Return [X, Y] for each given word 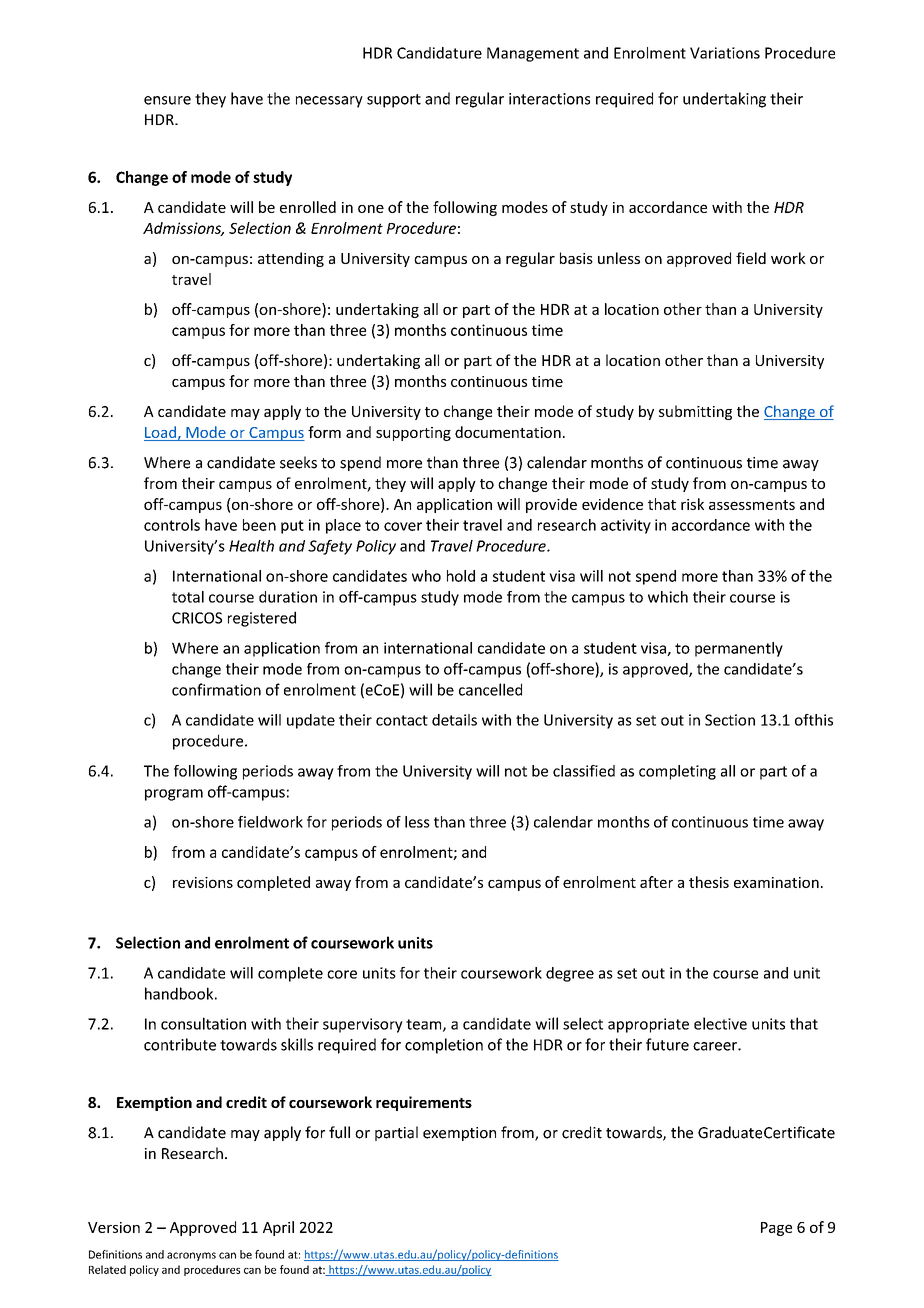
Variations [725, 53]
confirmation [216, 689]
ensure [167, 100]
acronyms [191, 1256]
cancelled [490, 689]
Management [533, 54]
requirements [424, 1103]
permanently [739, 649]
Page [776, 1229]
